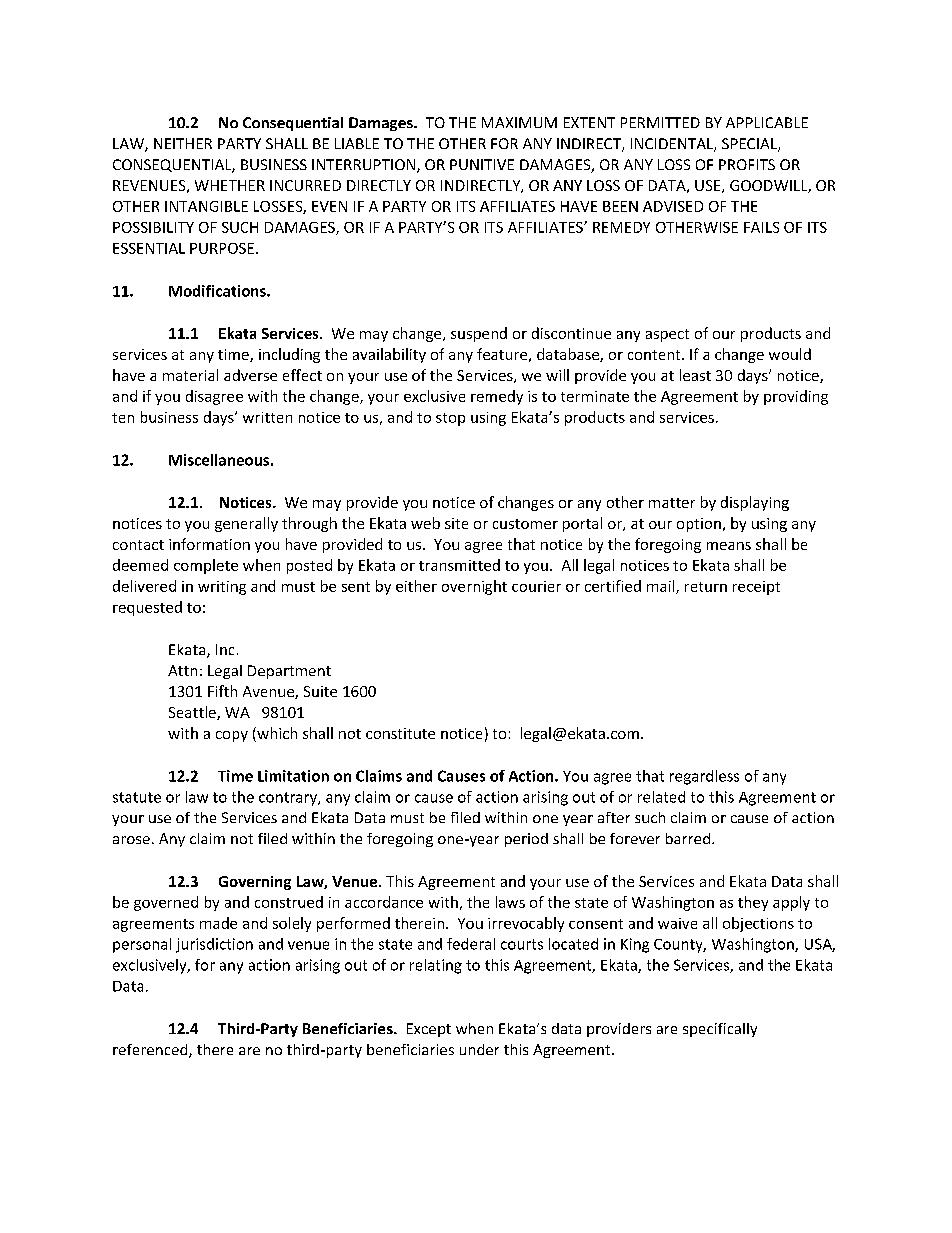 This document has height=1233, width=952. What do you see at coordinates (151, 1051) in the document?
I see `referenced` at bounding box center [151, 1051].
